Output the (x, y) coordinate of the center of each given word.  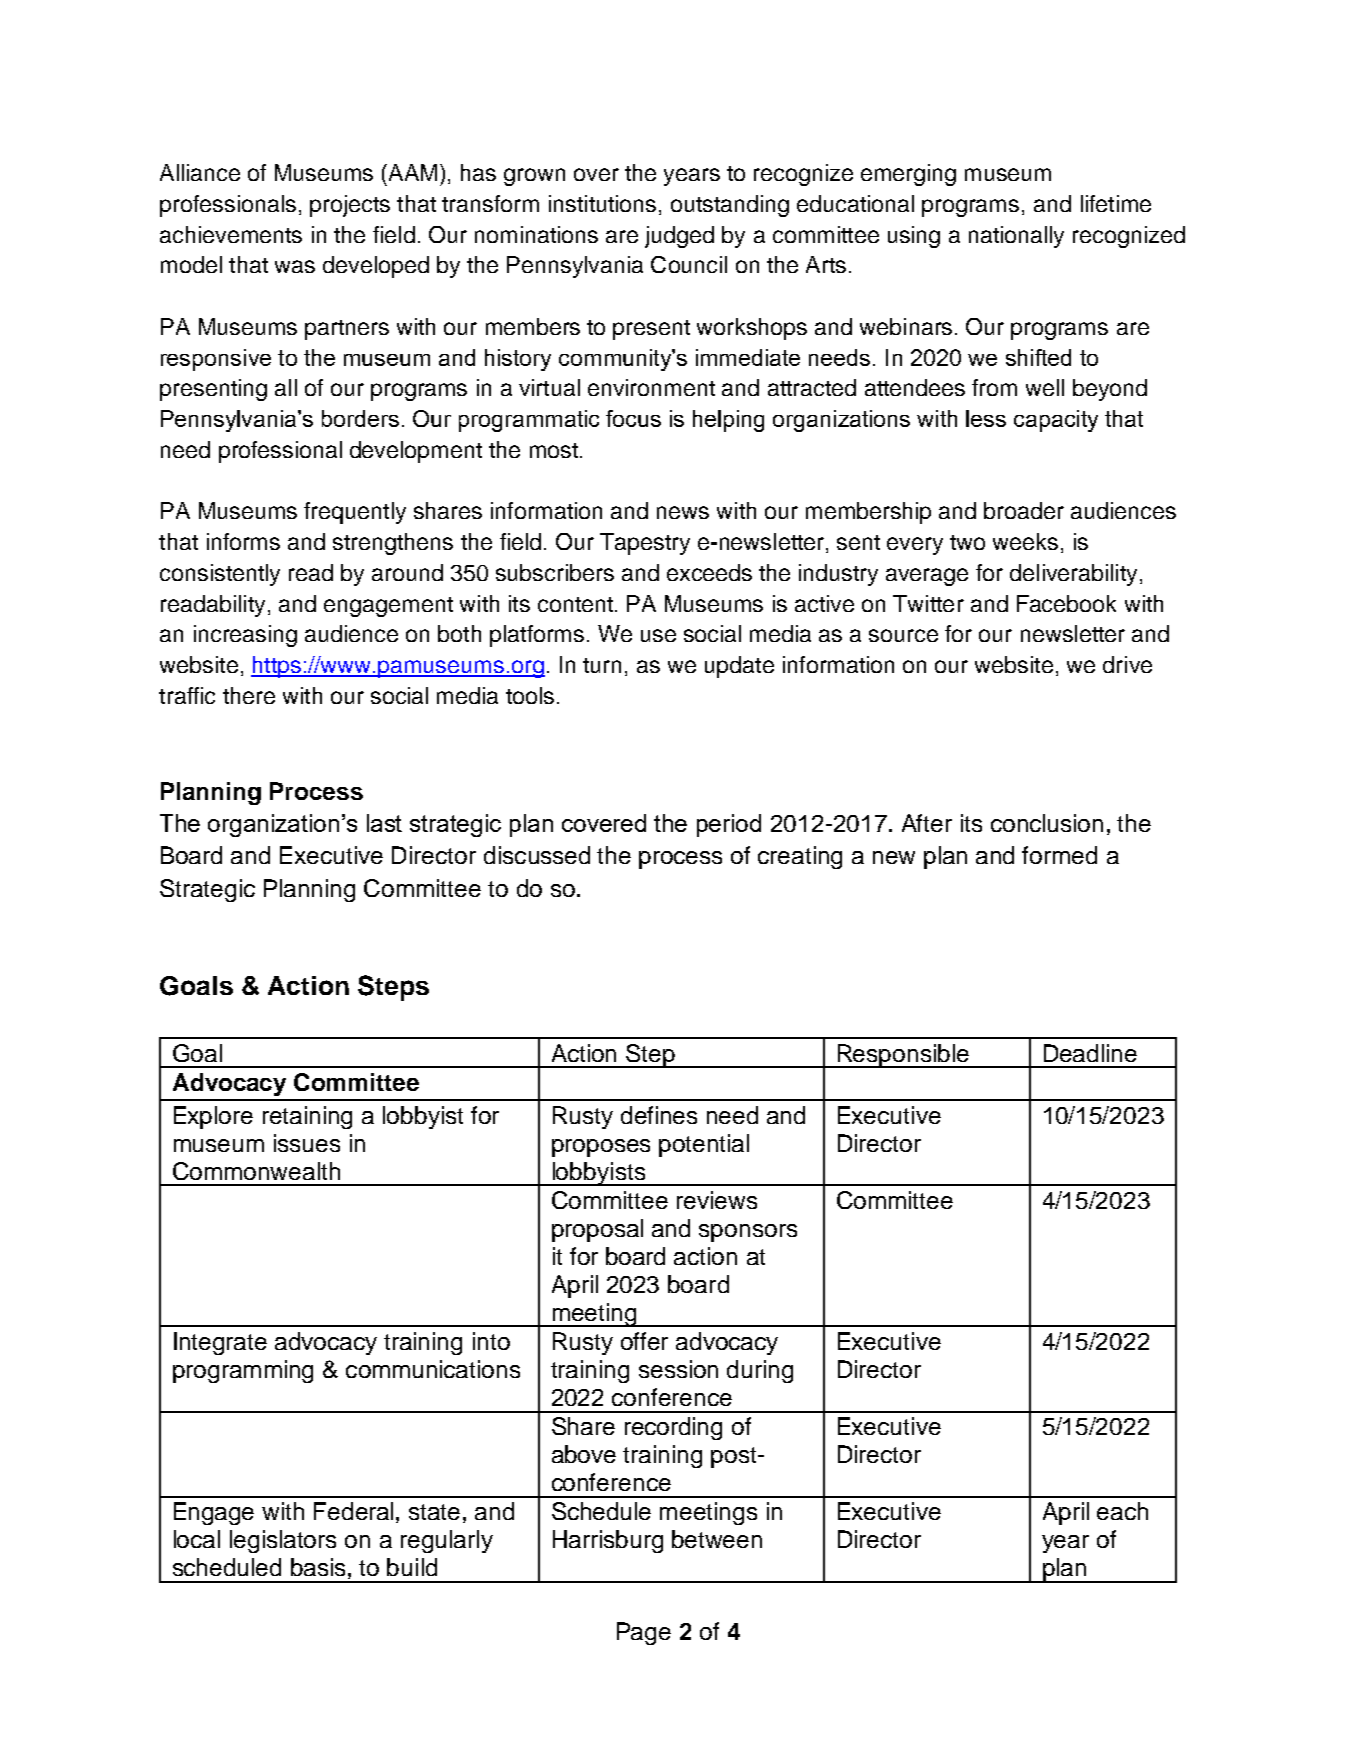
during (760, 1371)
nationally (1016, 237)
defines (659, 1115)
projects (350, 206)
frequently (355, 513)
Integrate (220, 1343)
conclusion (1047, 823)
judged (679, 237)
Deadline (1090, 1053)
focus (633, 418)
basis (318, 1567)
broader (1024, 510)
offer (644, 1341)
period (729, 825)
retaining (307, 1117)
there (249, 695)
